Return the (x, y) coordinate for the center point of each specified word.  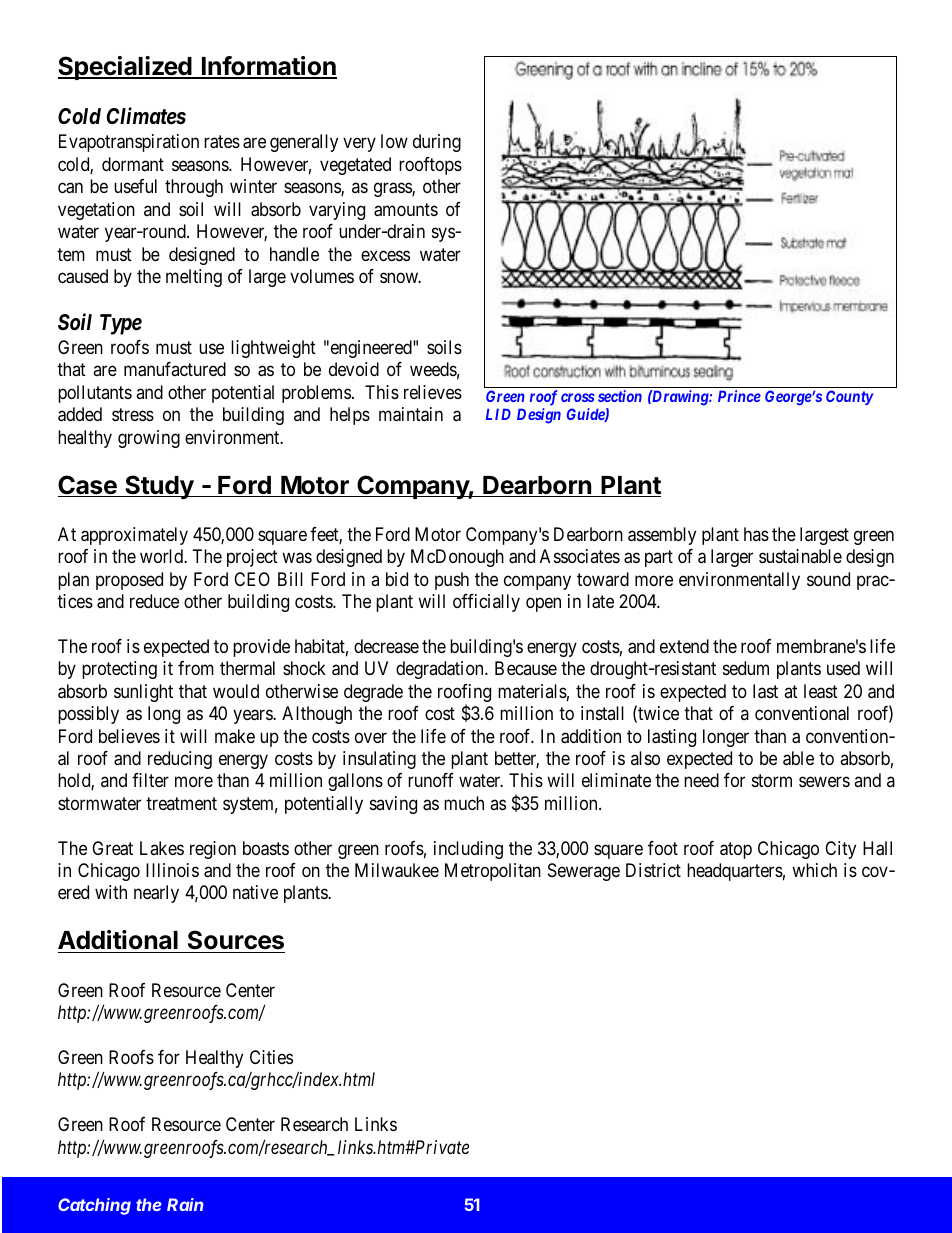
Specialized (126, 68)
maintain (411, 414)
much (464, 803)
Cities (271, 1057)
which (814, 870)
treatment (181, 803)
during (437, 143)
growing (149, 439)
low (394, 141)
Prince (739, 396)
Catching (94, 1206)
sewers (824, 782)
